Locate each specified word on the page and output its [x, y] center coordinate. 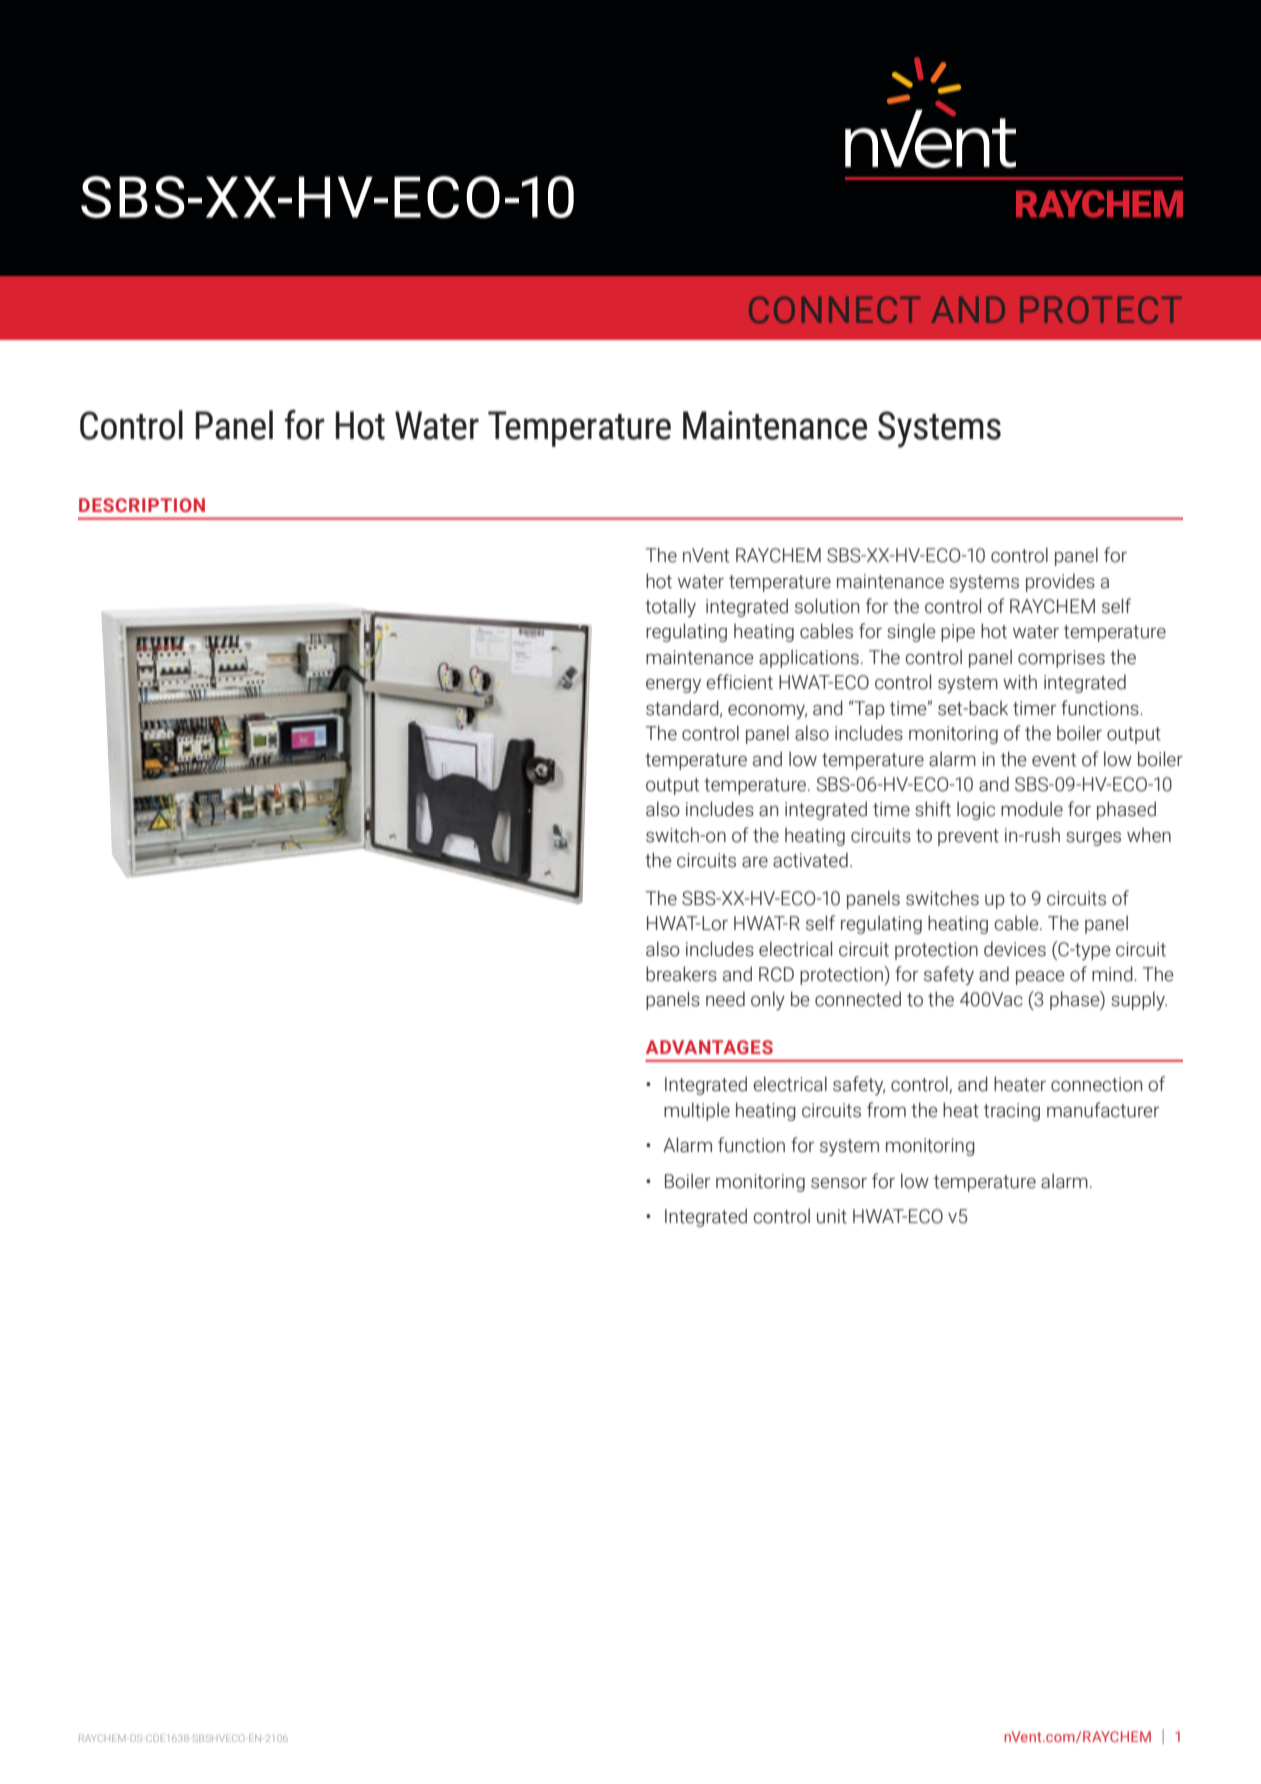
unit [832, 1216]
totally [670, 607]
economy [767, 712]
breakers [681, 974]
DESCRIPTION [142, 505]
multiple [697, 1111]
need [725, 999]
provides [1060, 582]
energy [673, 686]
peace [1040, 978]
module [1032, 809]
